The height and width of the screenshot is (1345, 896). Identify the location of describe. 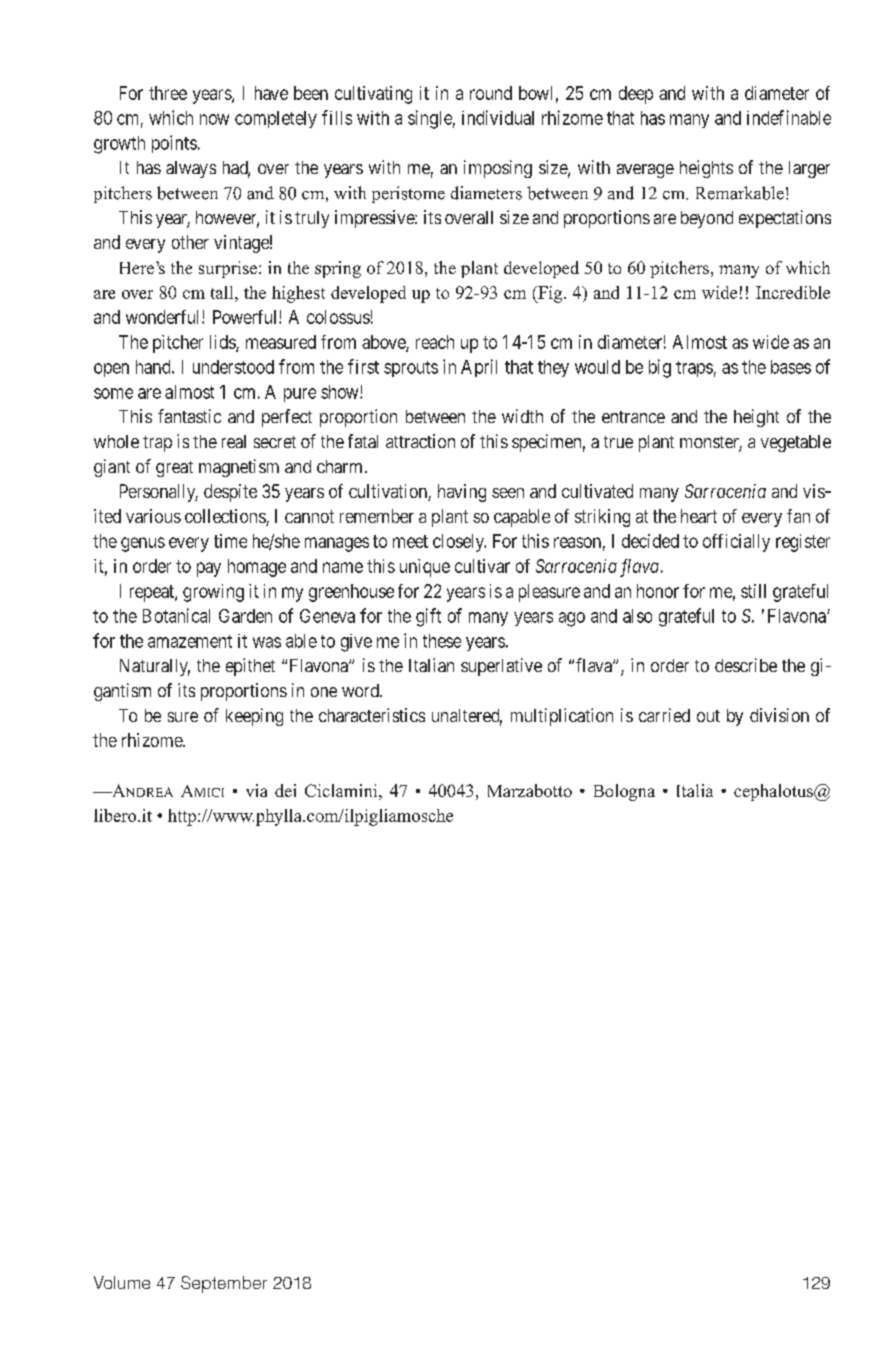
(746, 665).
